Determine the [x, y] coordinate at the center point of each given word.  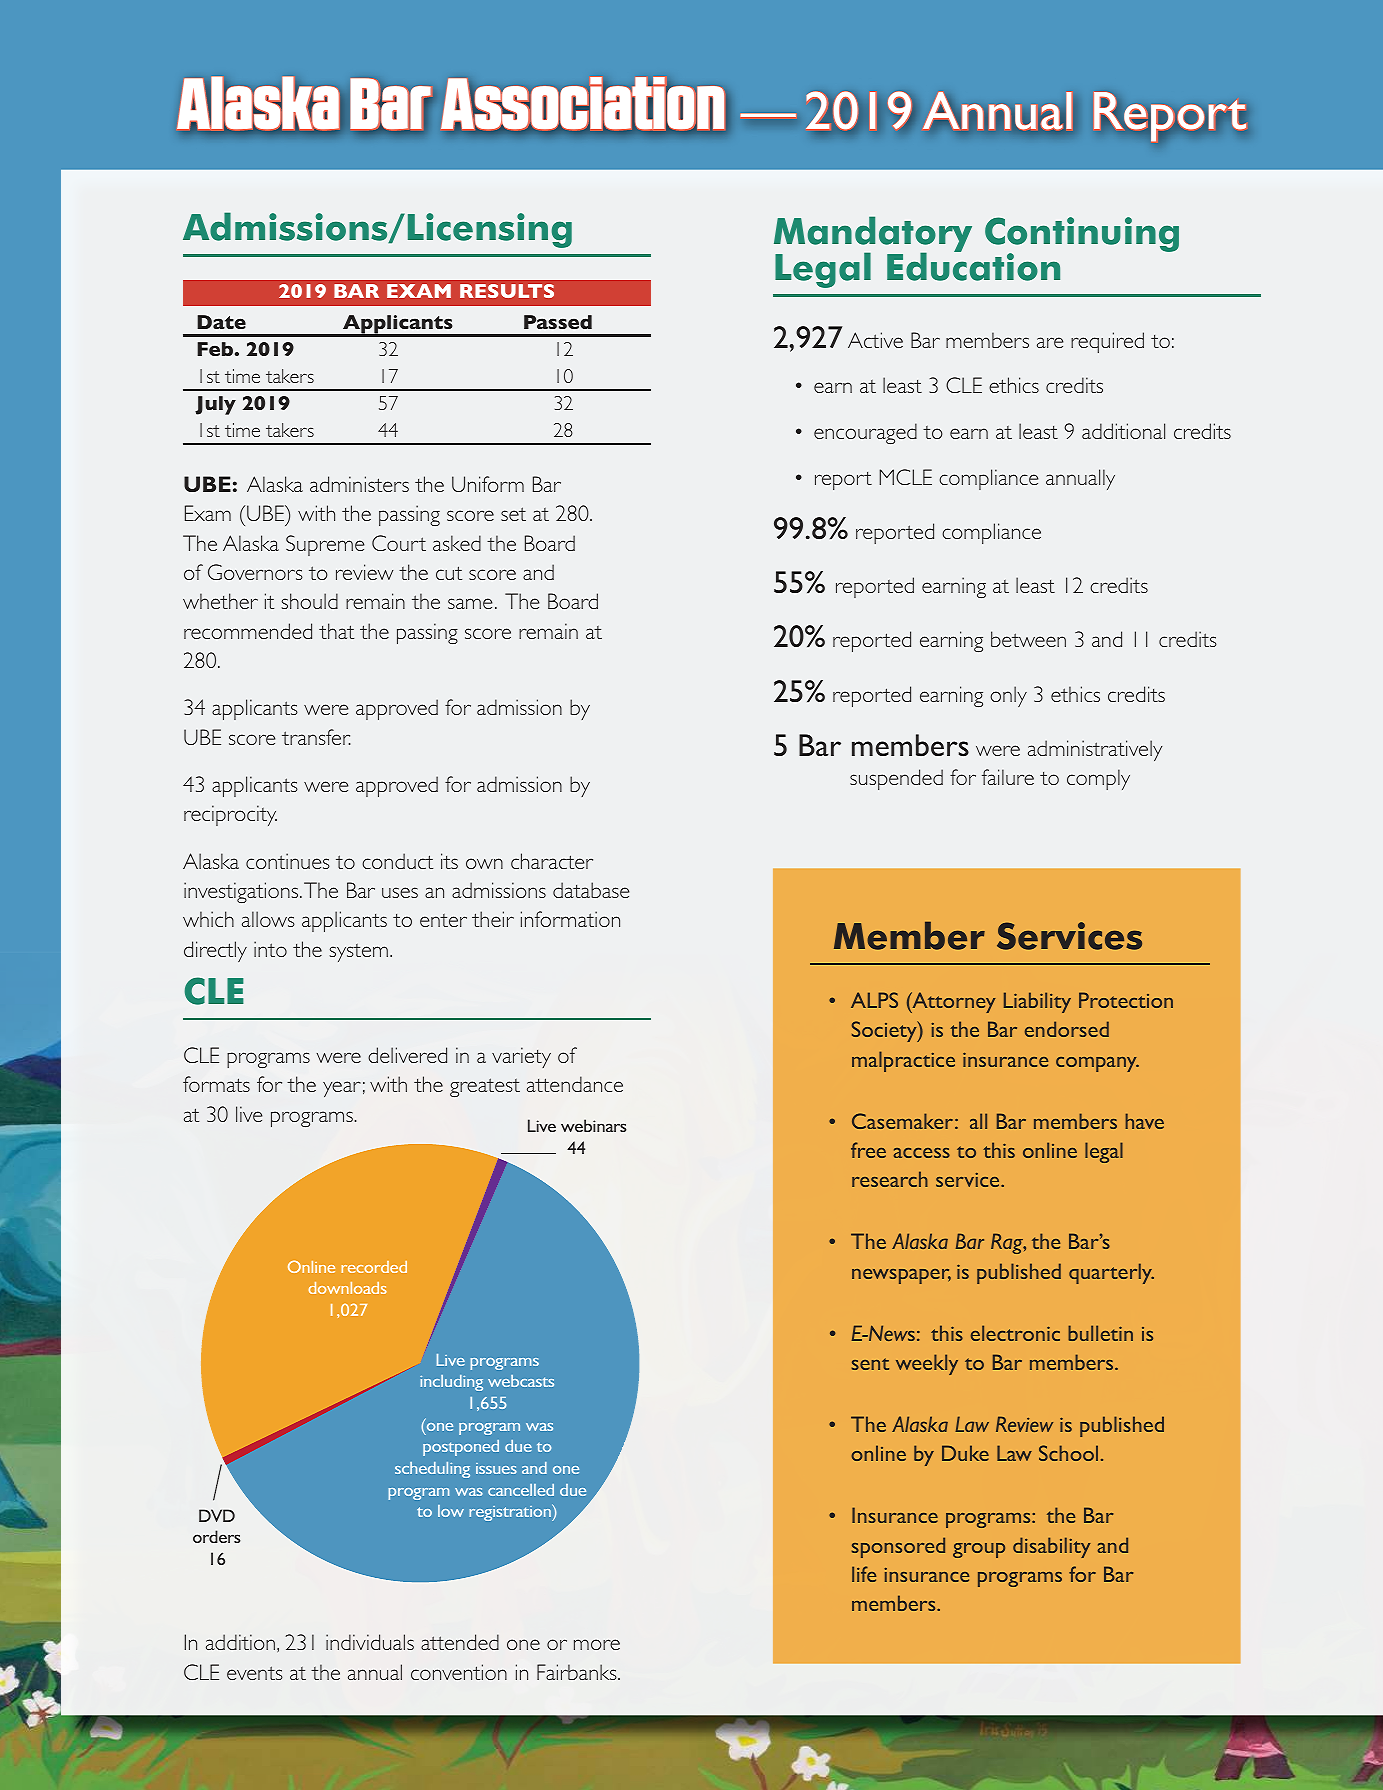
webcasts [521, 1381]
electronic [1015, 1333]
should [310, 601]
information [570, 919]
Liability [1037, 1002]
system [359, 953]
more [597, 1644]
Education [973, 266]
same [470, 603]
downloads [348, 1288]
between [1028, 639]
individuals [370, 1642]
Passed [558, 322]
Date [221, 322]
